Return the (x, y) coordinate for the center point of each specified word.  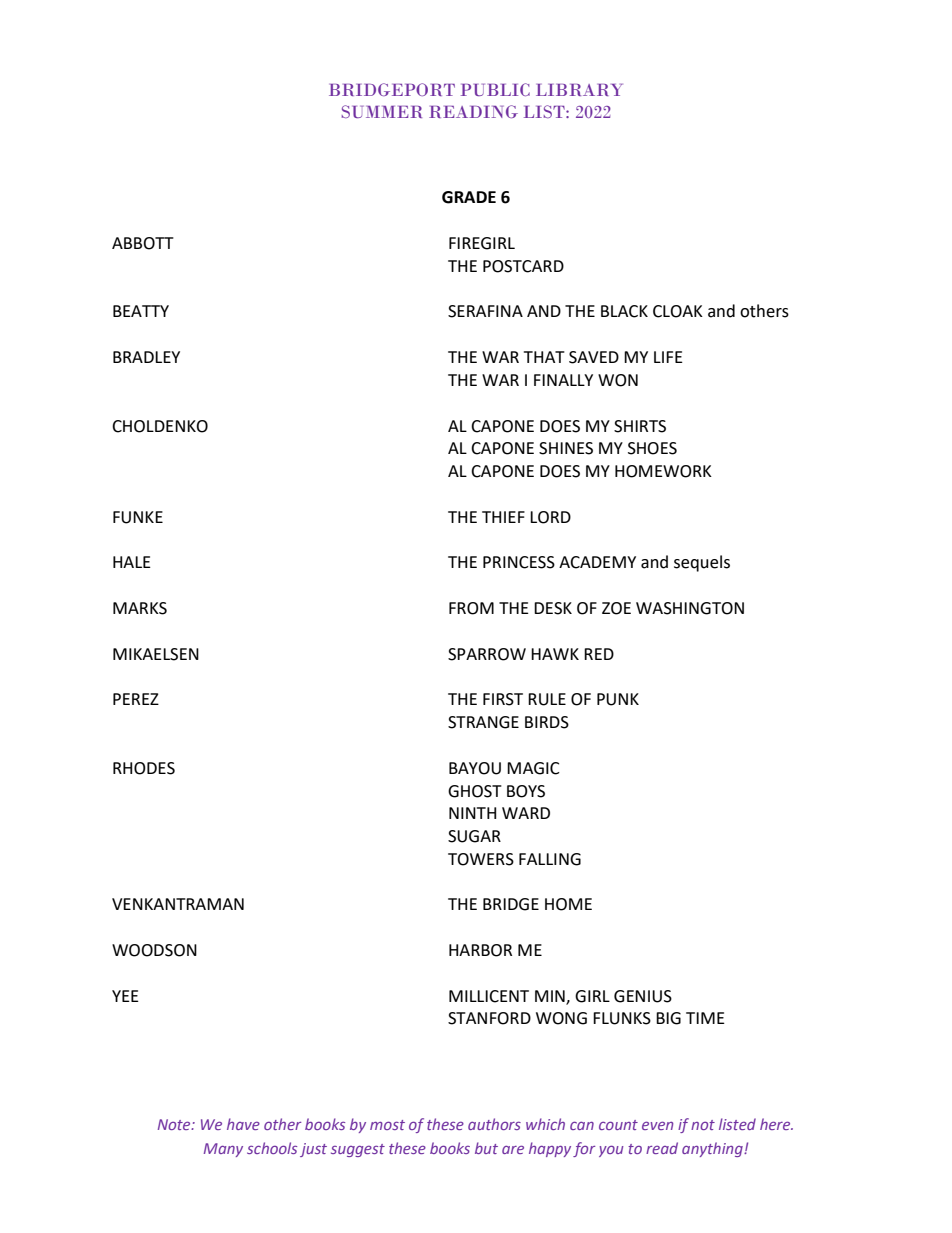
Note (175, 1124)
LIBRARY (579, 90)
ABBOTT (143, 243)
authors (494, 1124)
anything (713, 1149)
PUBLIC (495, 89)
